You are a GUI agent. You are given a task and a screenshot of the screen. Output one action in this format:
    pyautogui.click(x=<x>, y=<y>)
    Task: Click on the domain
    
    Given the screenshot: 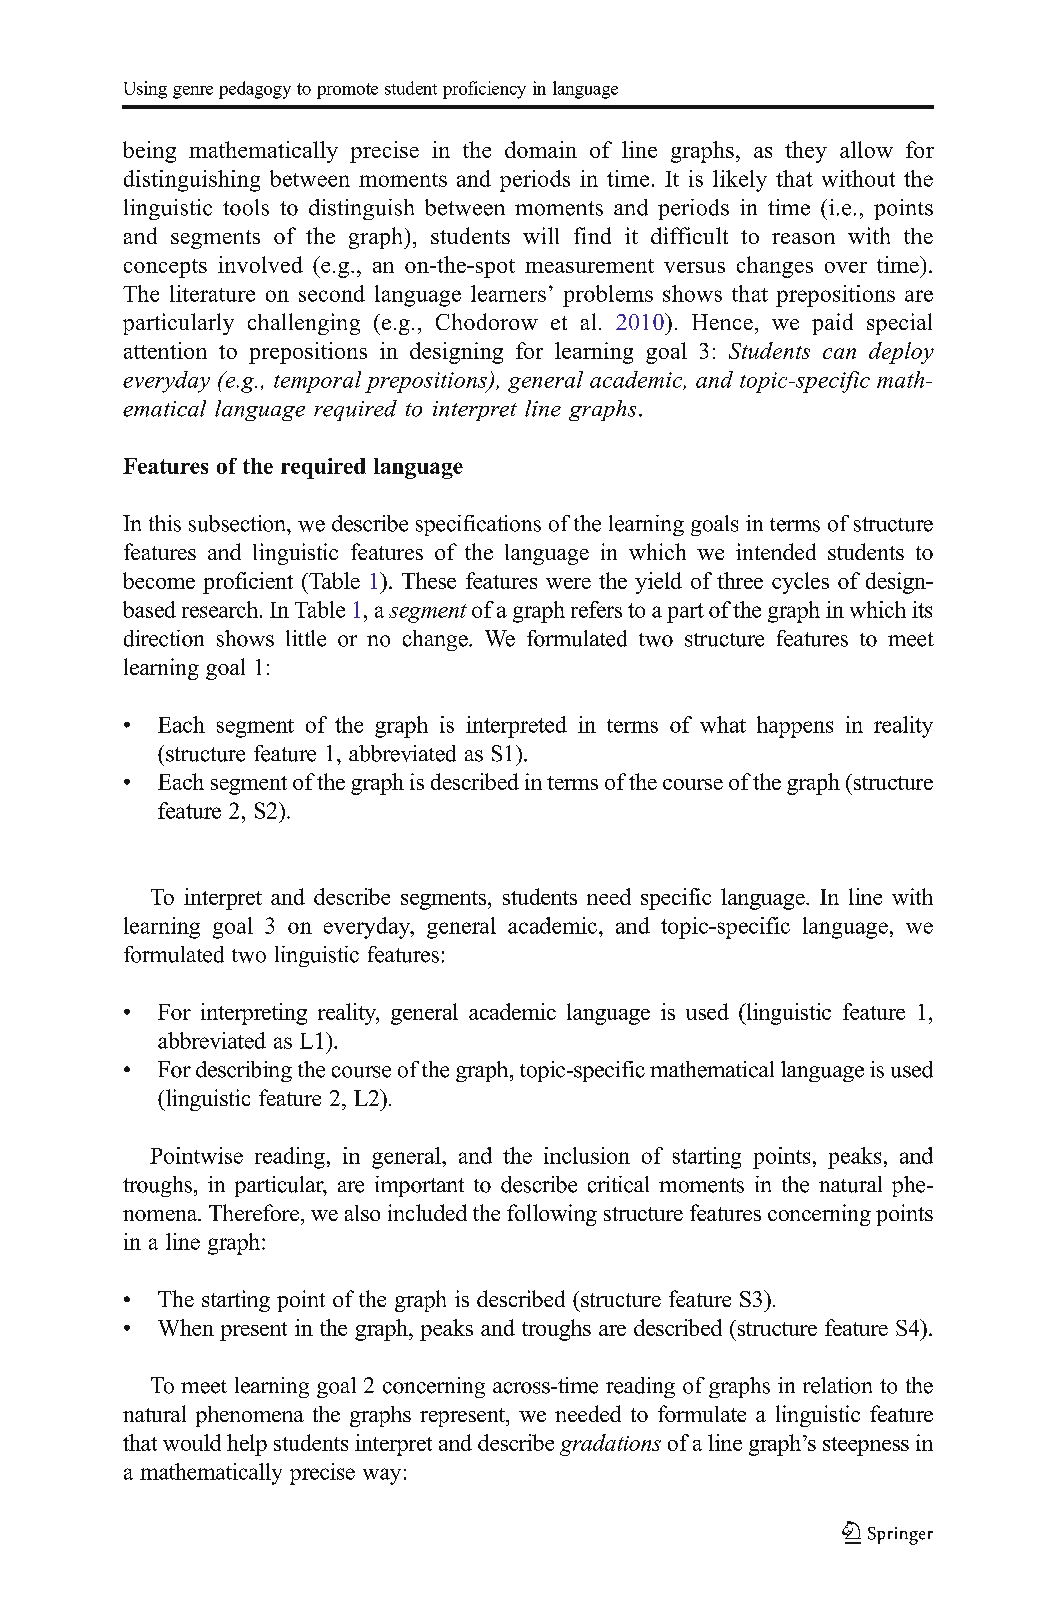 What is the action you would take?
    pyautogui.click(x=541, y=149)
